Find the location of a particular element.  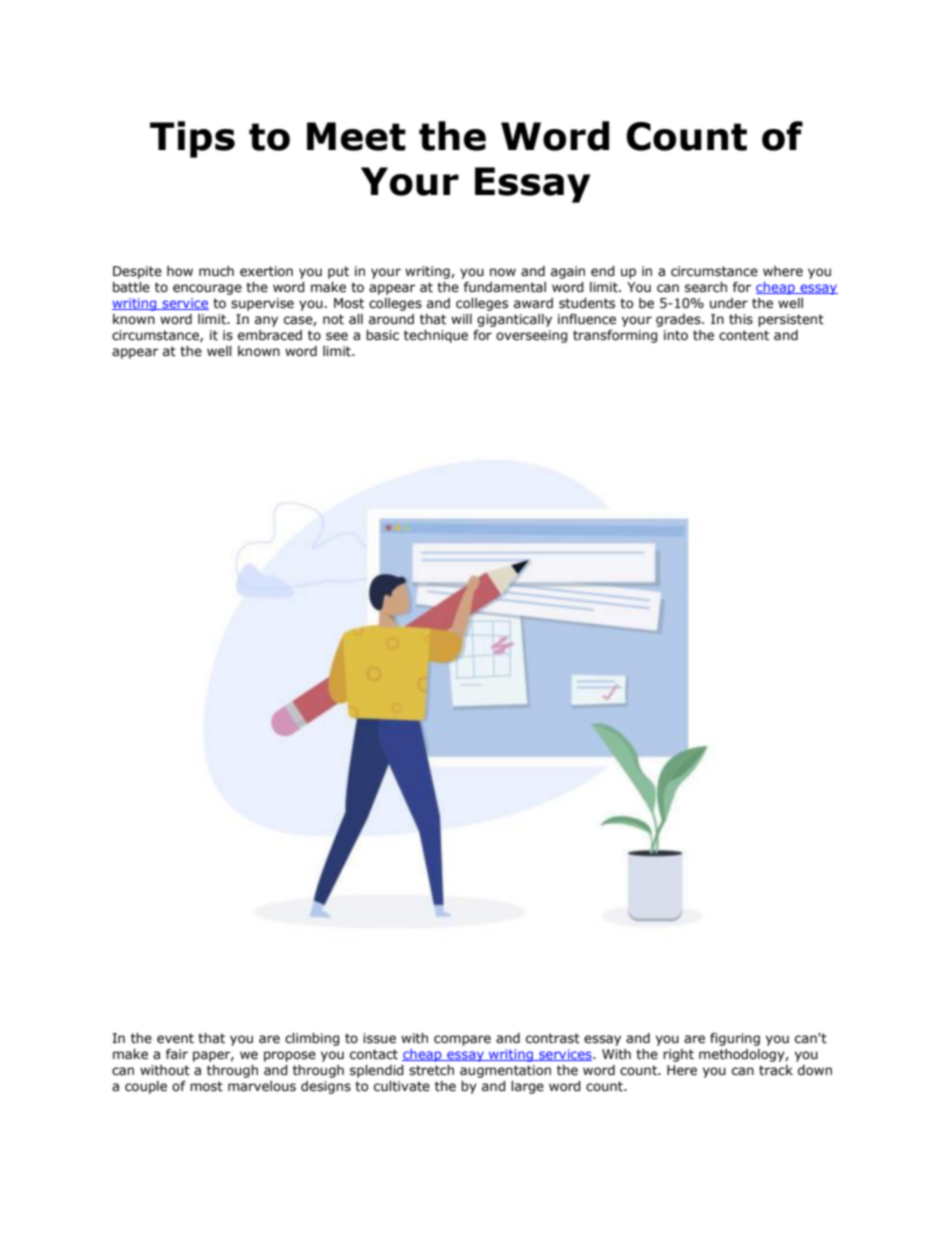

Meet is located at coordinates (356, 136).
